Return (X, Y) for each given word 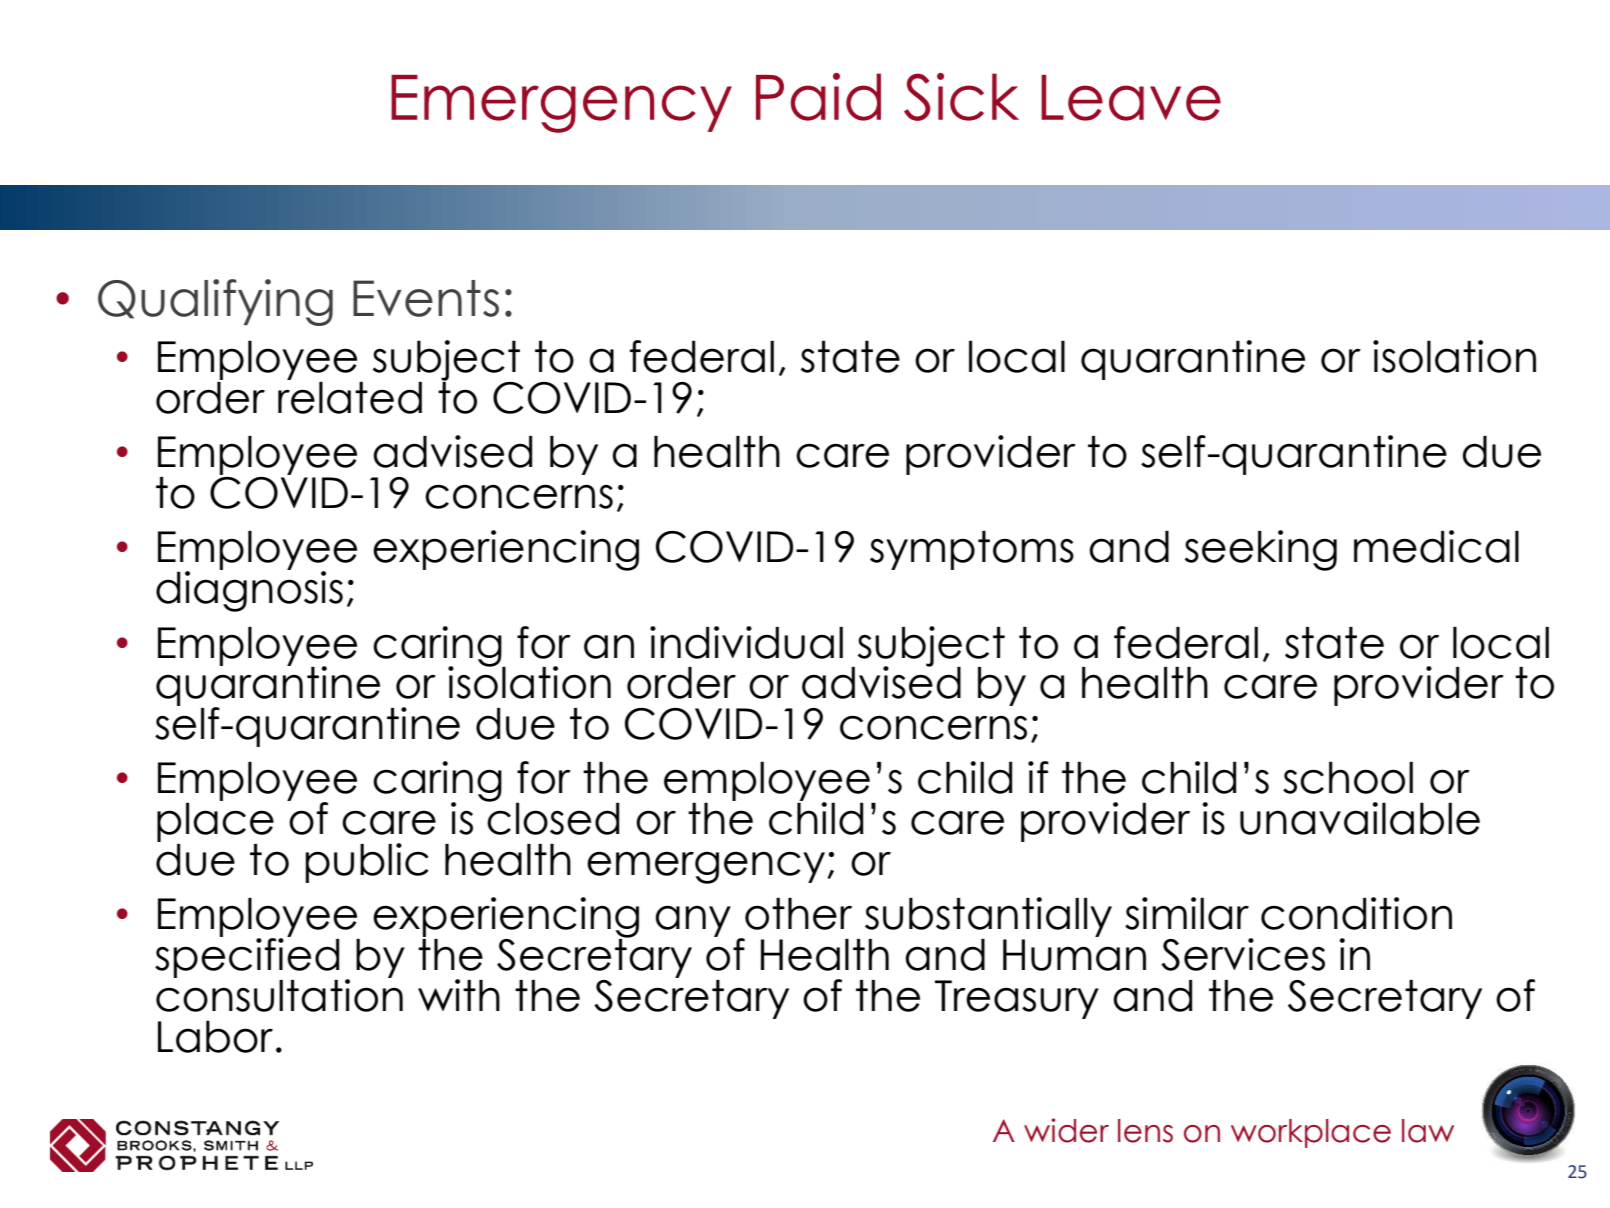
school (1348, 778)
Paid (818, 97)
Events (426, 298)
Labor (215, 1036)
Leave (1131, 98)
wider (1066, 1130)
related (350, 396)
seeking (1261, 550)
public (367, 863)
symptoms (972, 550)
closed (553, 817)
